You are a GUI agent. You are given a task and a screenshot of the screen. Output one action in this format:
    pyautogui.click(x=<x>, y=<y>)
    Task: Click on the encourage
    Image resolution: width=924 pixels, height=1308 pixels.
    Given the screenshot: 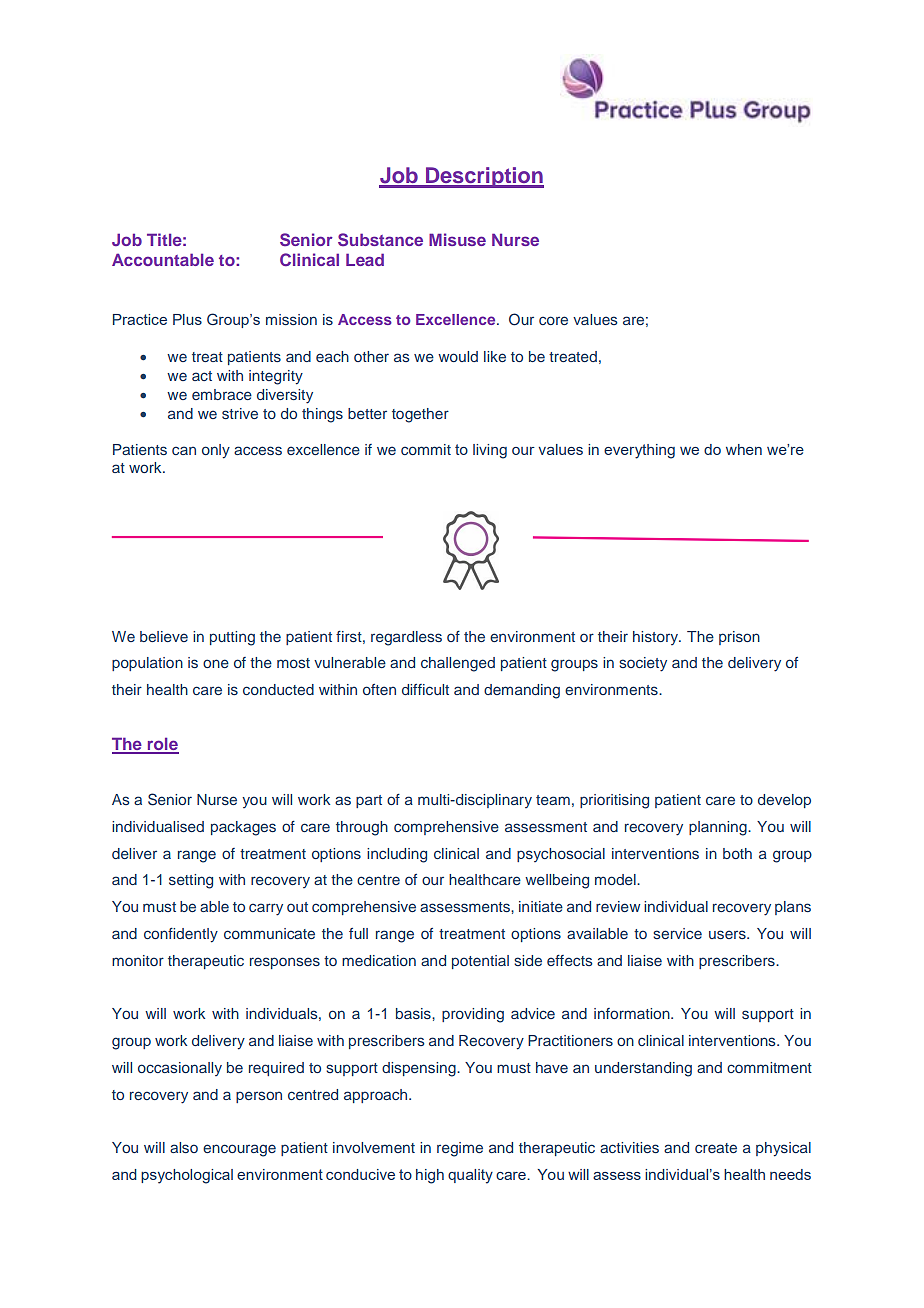 What is the action you would take?
    pyautogui.click(x=239, y=1150)
